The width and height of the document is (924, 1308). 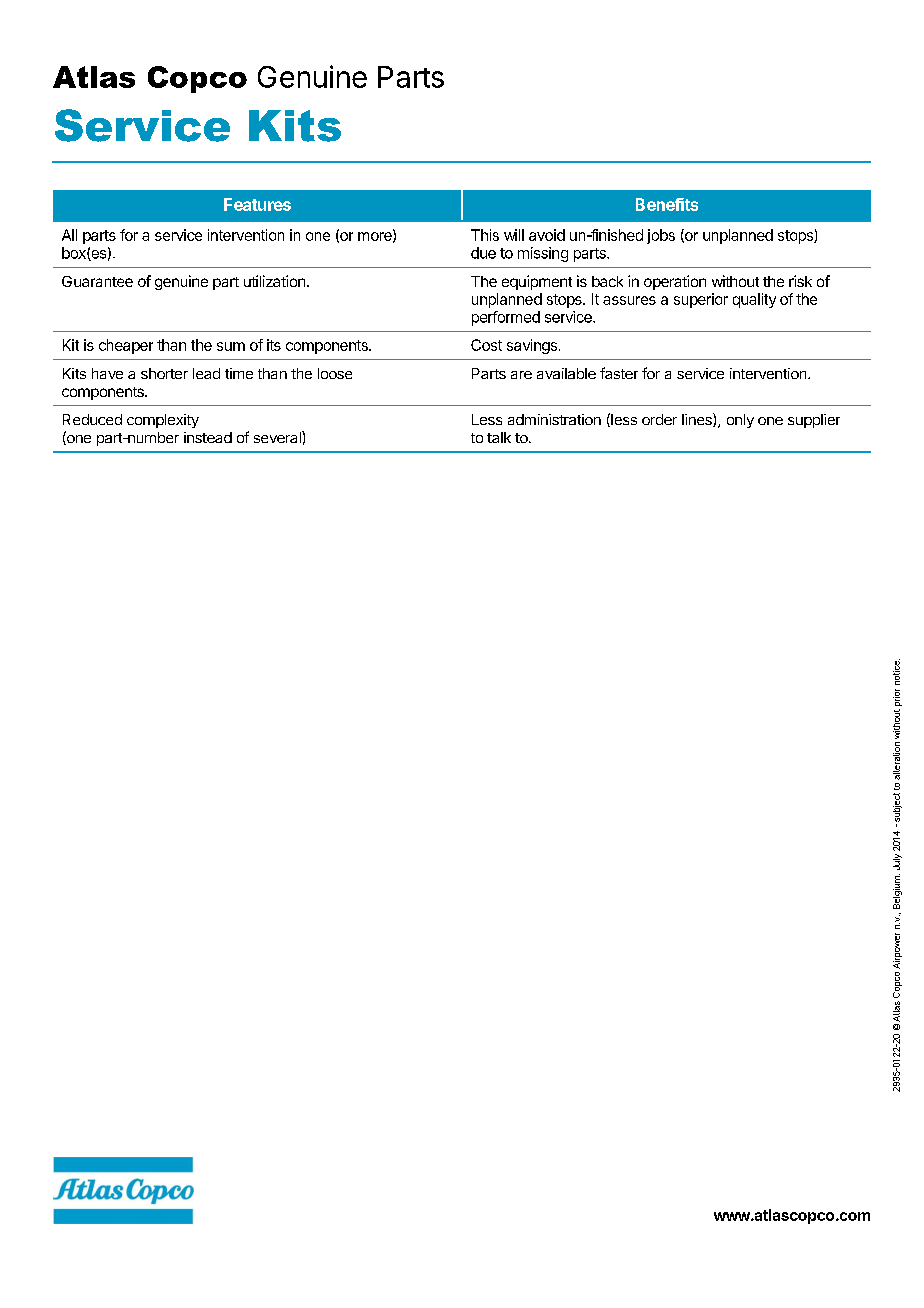 What do you see at coordinates (163, 421) in the document?
I see `complexity` at bounding box center [163, 421].
